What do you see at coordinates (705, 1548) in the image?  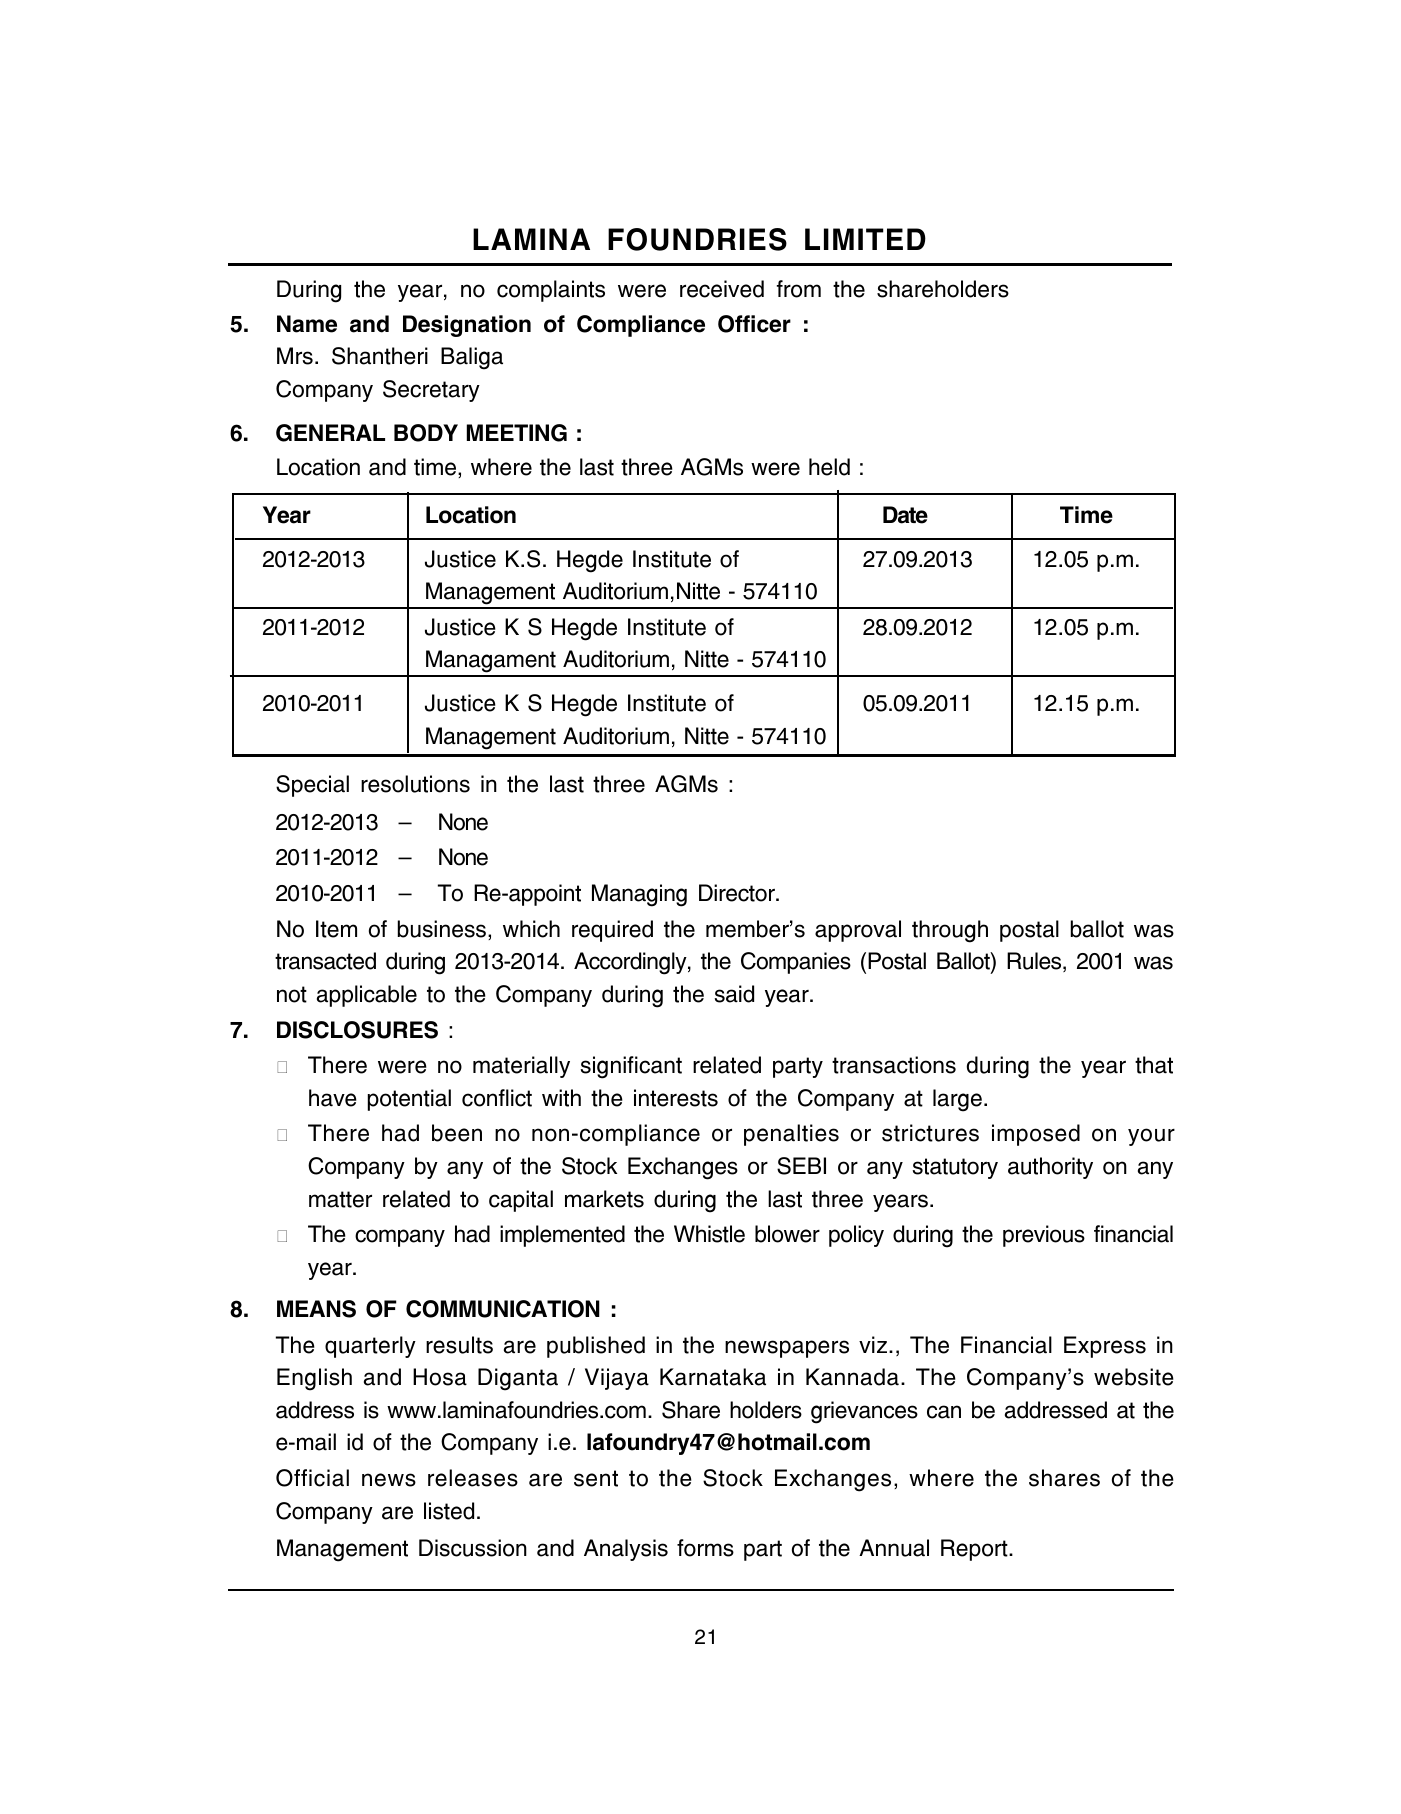 I see `forms` at bounding box center [705, 1548].
